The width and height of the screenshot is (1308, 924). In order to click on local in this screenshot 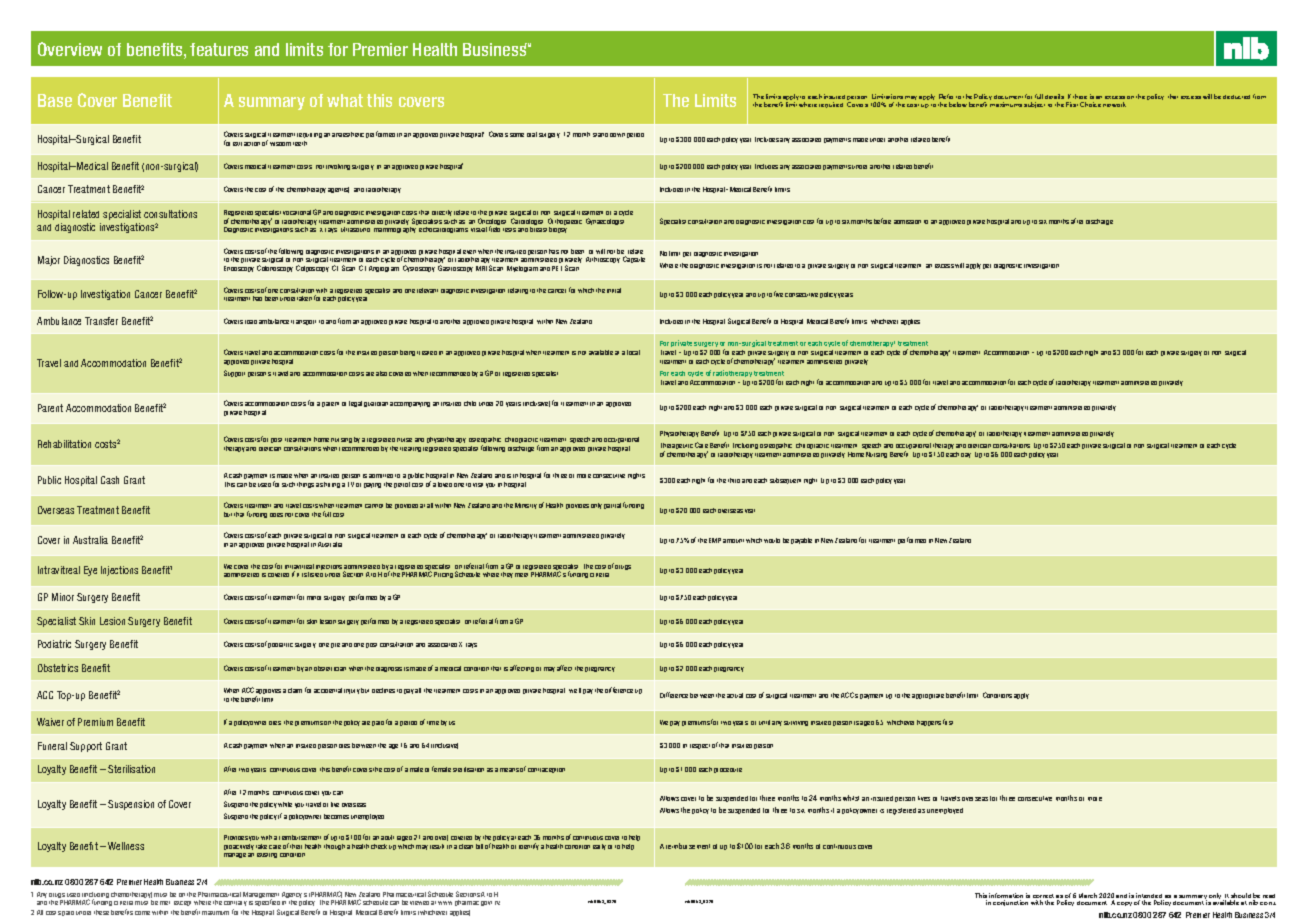, I will do `click(633, 352)`.
